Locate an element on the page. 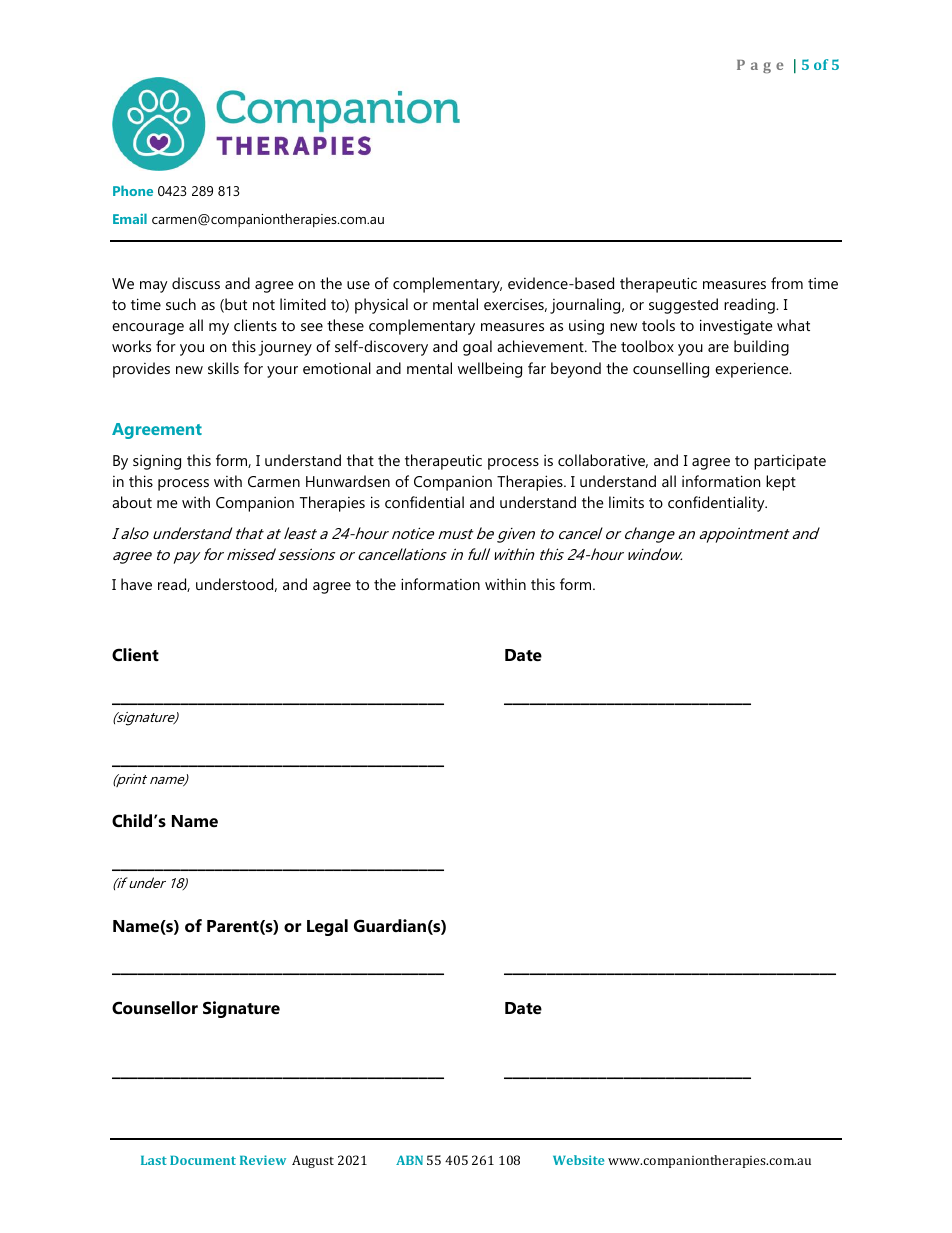 The width and height of the document is (952, 1233). from is located at coordinates (787, 283).
